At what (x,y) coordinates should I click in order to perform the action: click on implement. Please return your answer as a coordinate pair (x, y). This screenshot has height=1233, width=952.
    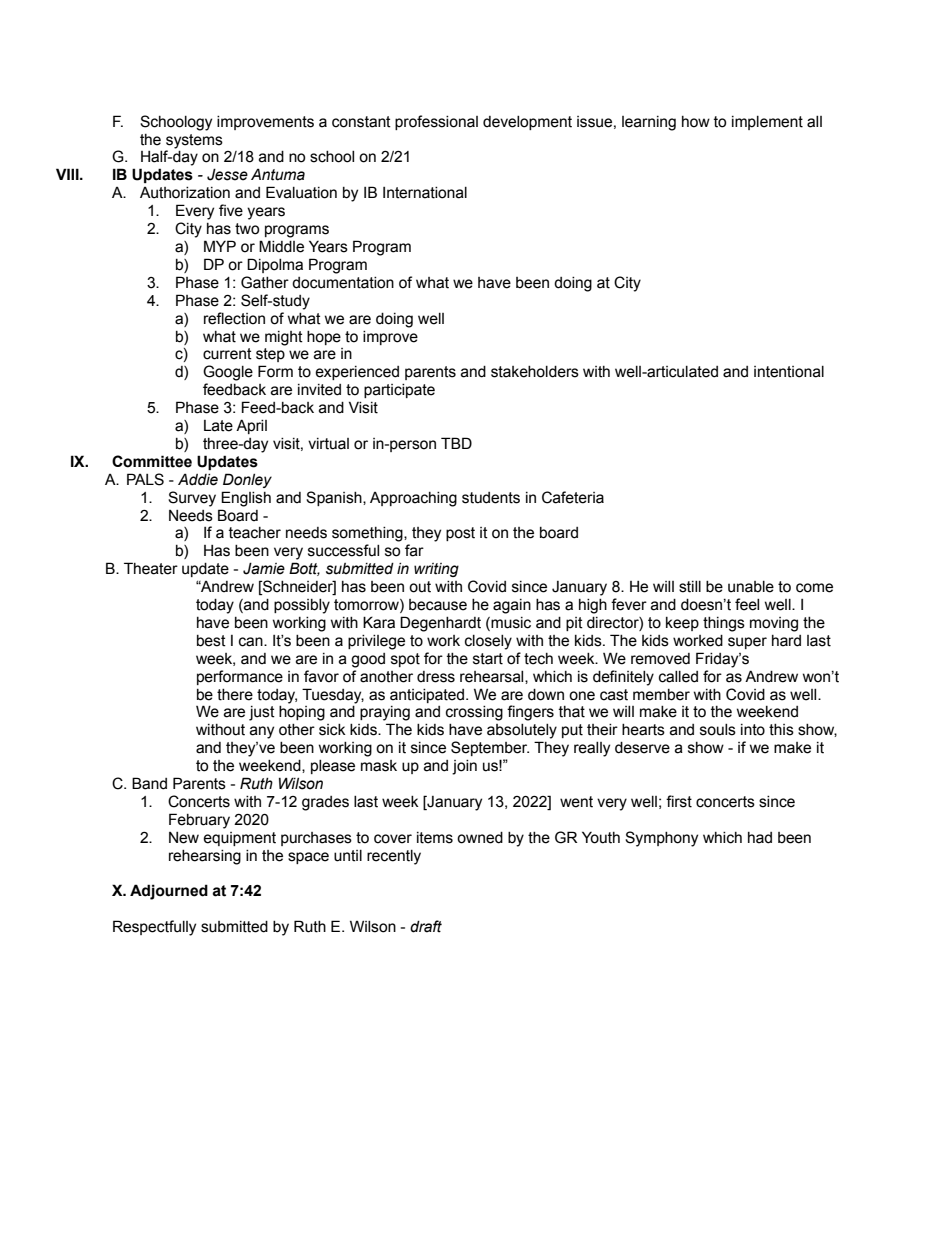
    Looking at the image, I should click on (767, 123).
